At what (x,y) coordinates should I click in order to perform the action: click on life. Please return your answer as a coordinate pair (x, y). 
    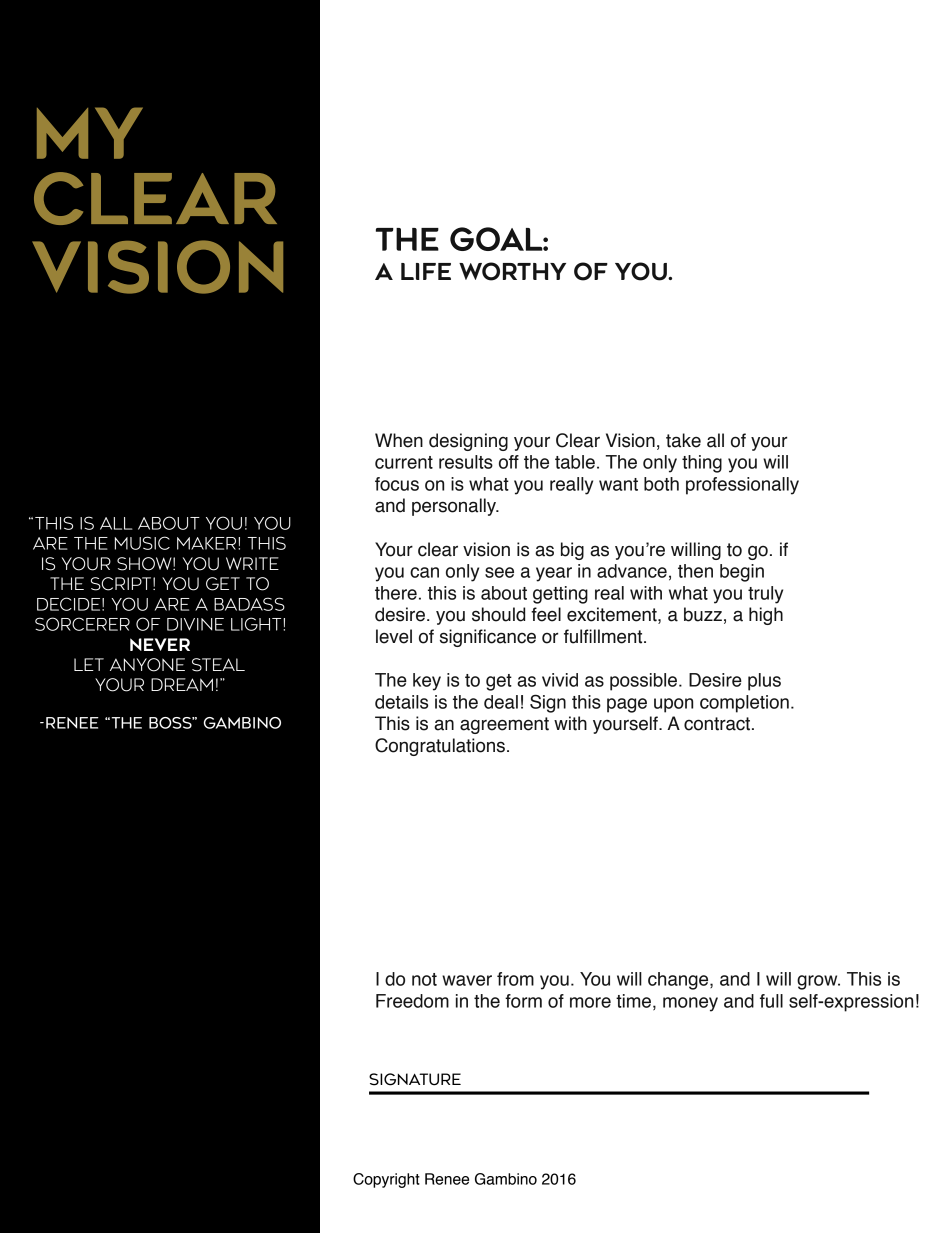
    Looking at the image, I should click on (426, 271).
